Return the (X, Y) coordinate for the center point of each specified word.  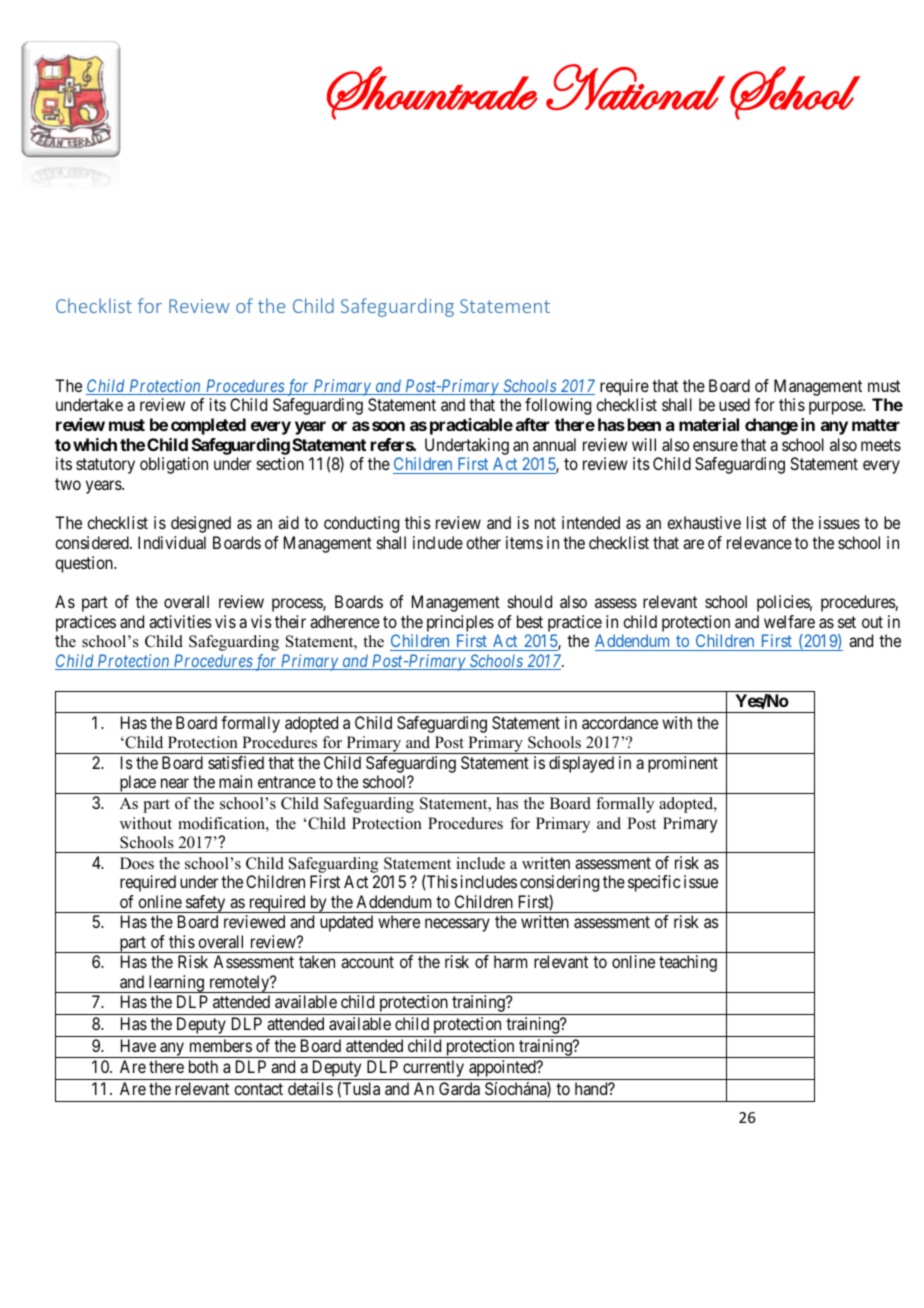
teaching (688, 963)
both (203, 1066)
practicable (471, 426)
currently (433, 1070)
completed (208, 426)
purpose (836, 408)
